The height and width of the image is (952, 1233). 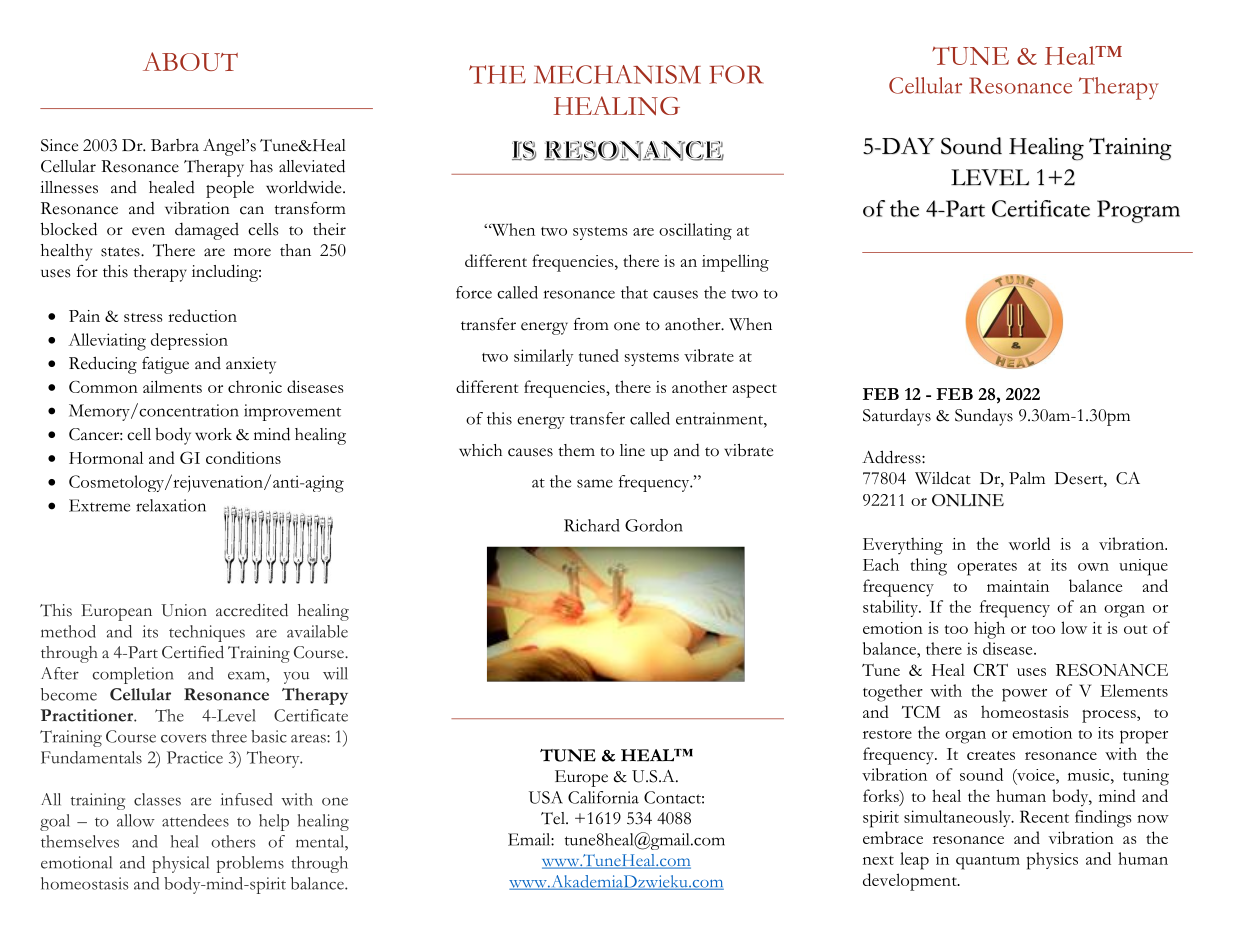 I want to click on physics, so click(x=1052, y=861).
